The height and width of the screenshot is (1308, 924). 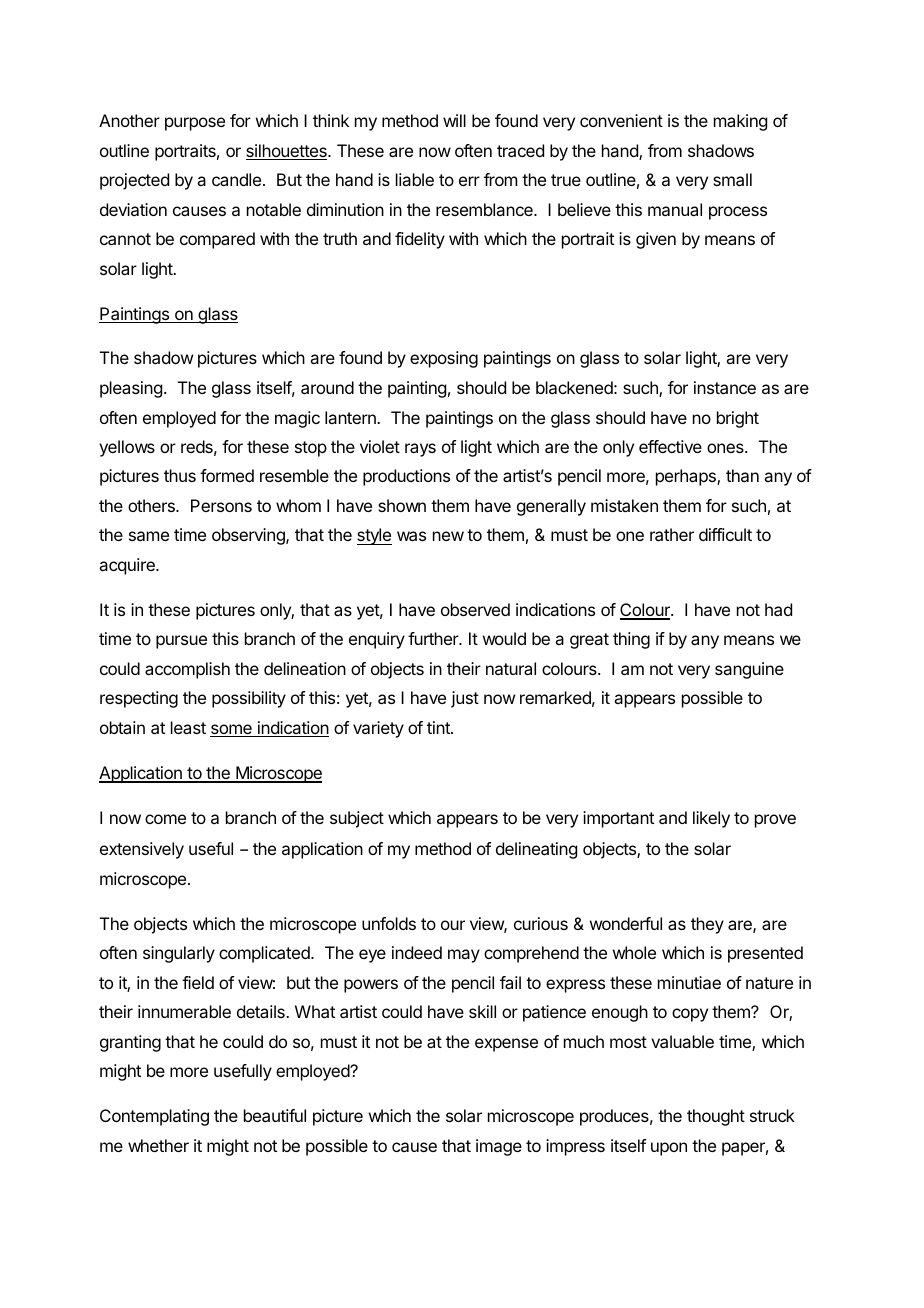 I want to click on perhaps, so click(x=687, y=477).
